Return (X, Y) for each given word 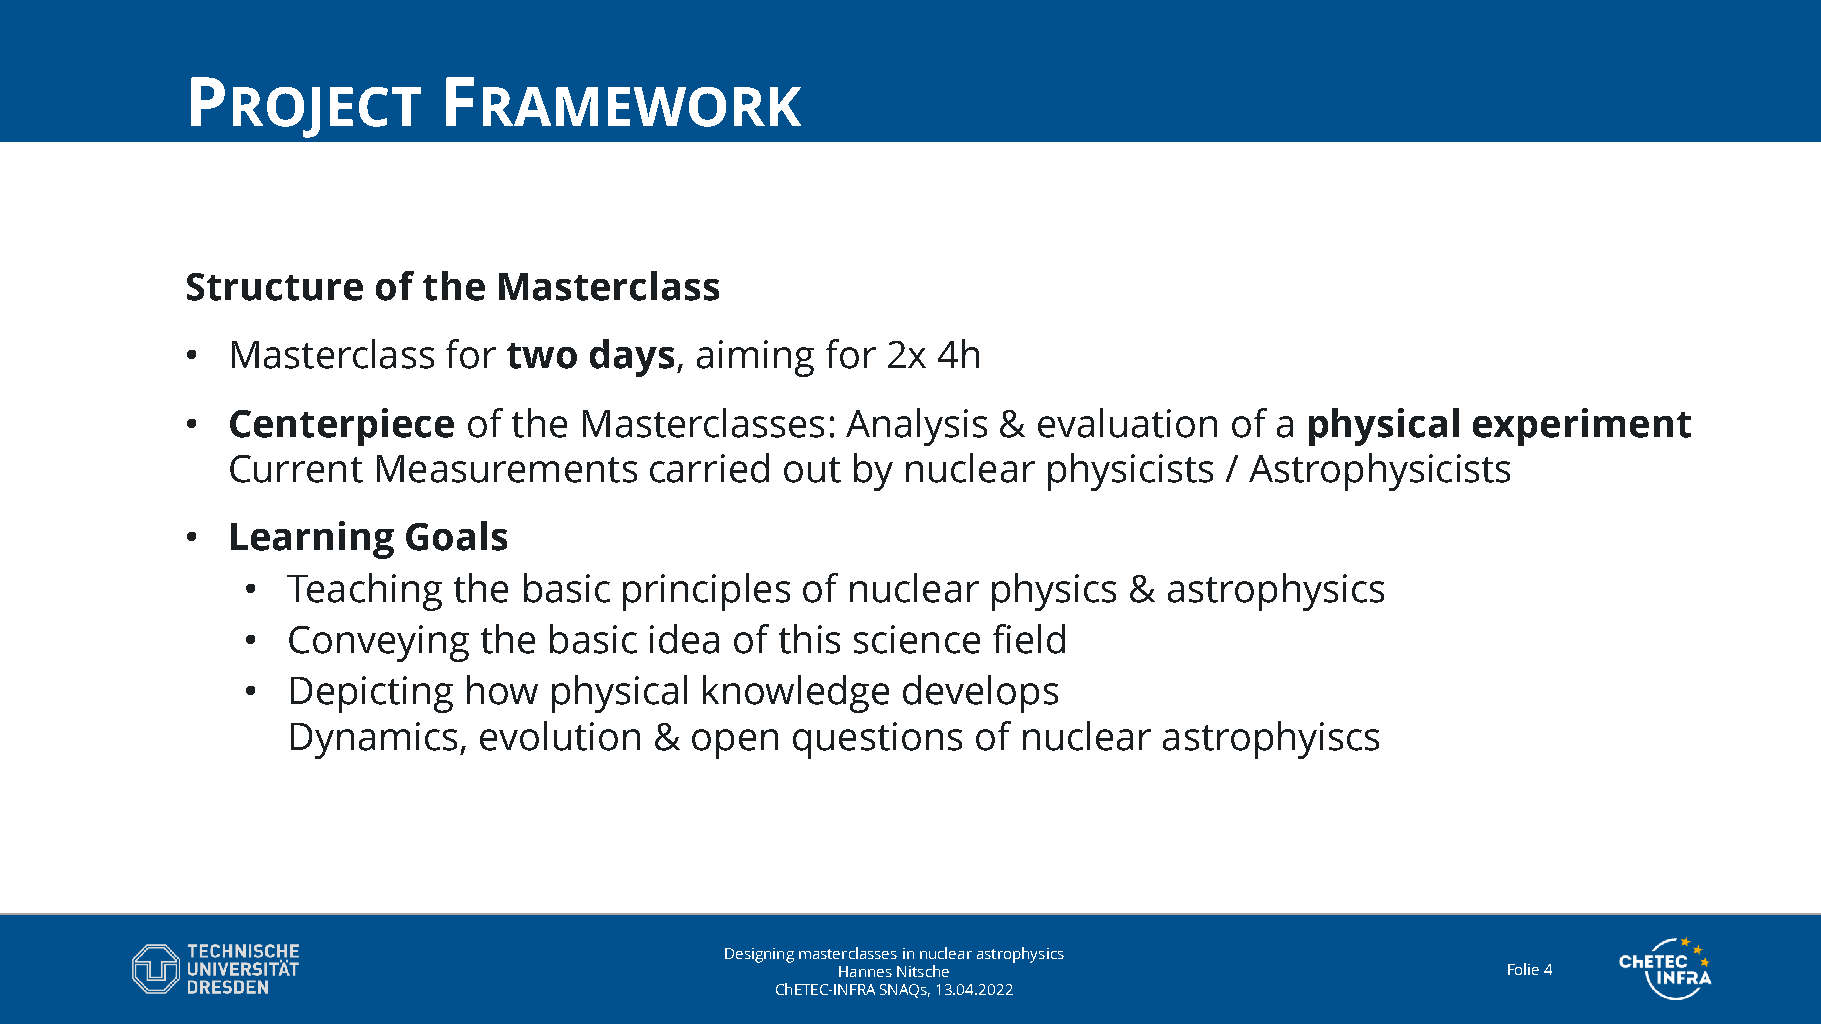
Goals (456, 536)
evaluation (1127, 423)
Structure (275, 287)
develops (980, 694)
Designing (759, 955)
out (812, 470)
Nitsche (923, 971)
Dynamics (374, 740)
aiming (755, 358)
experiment (1582, 427)
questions (877, 740)
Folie (1523, 969)
